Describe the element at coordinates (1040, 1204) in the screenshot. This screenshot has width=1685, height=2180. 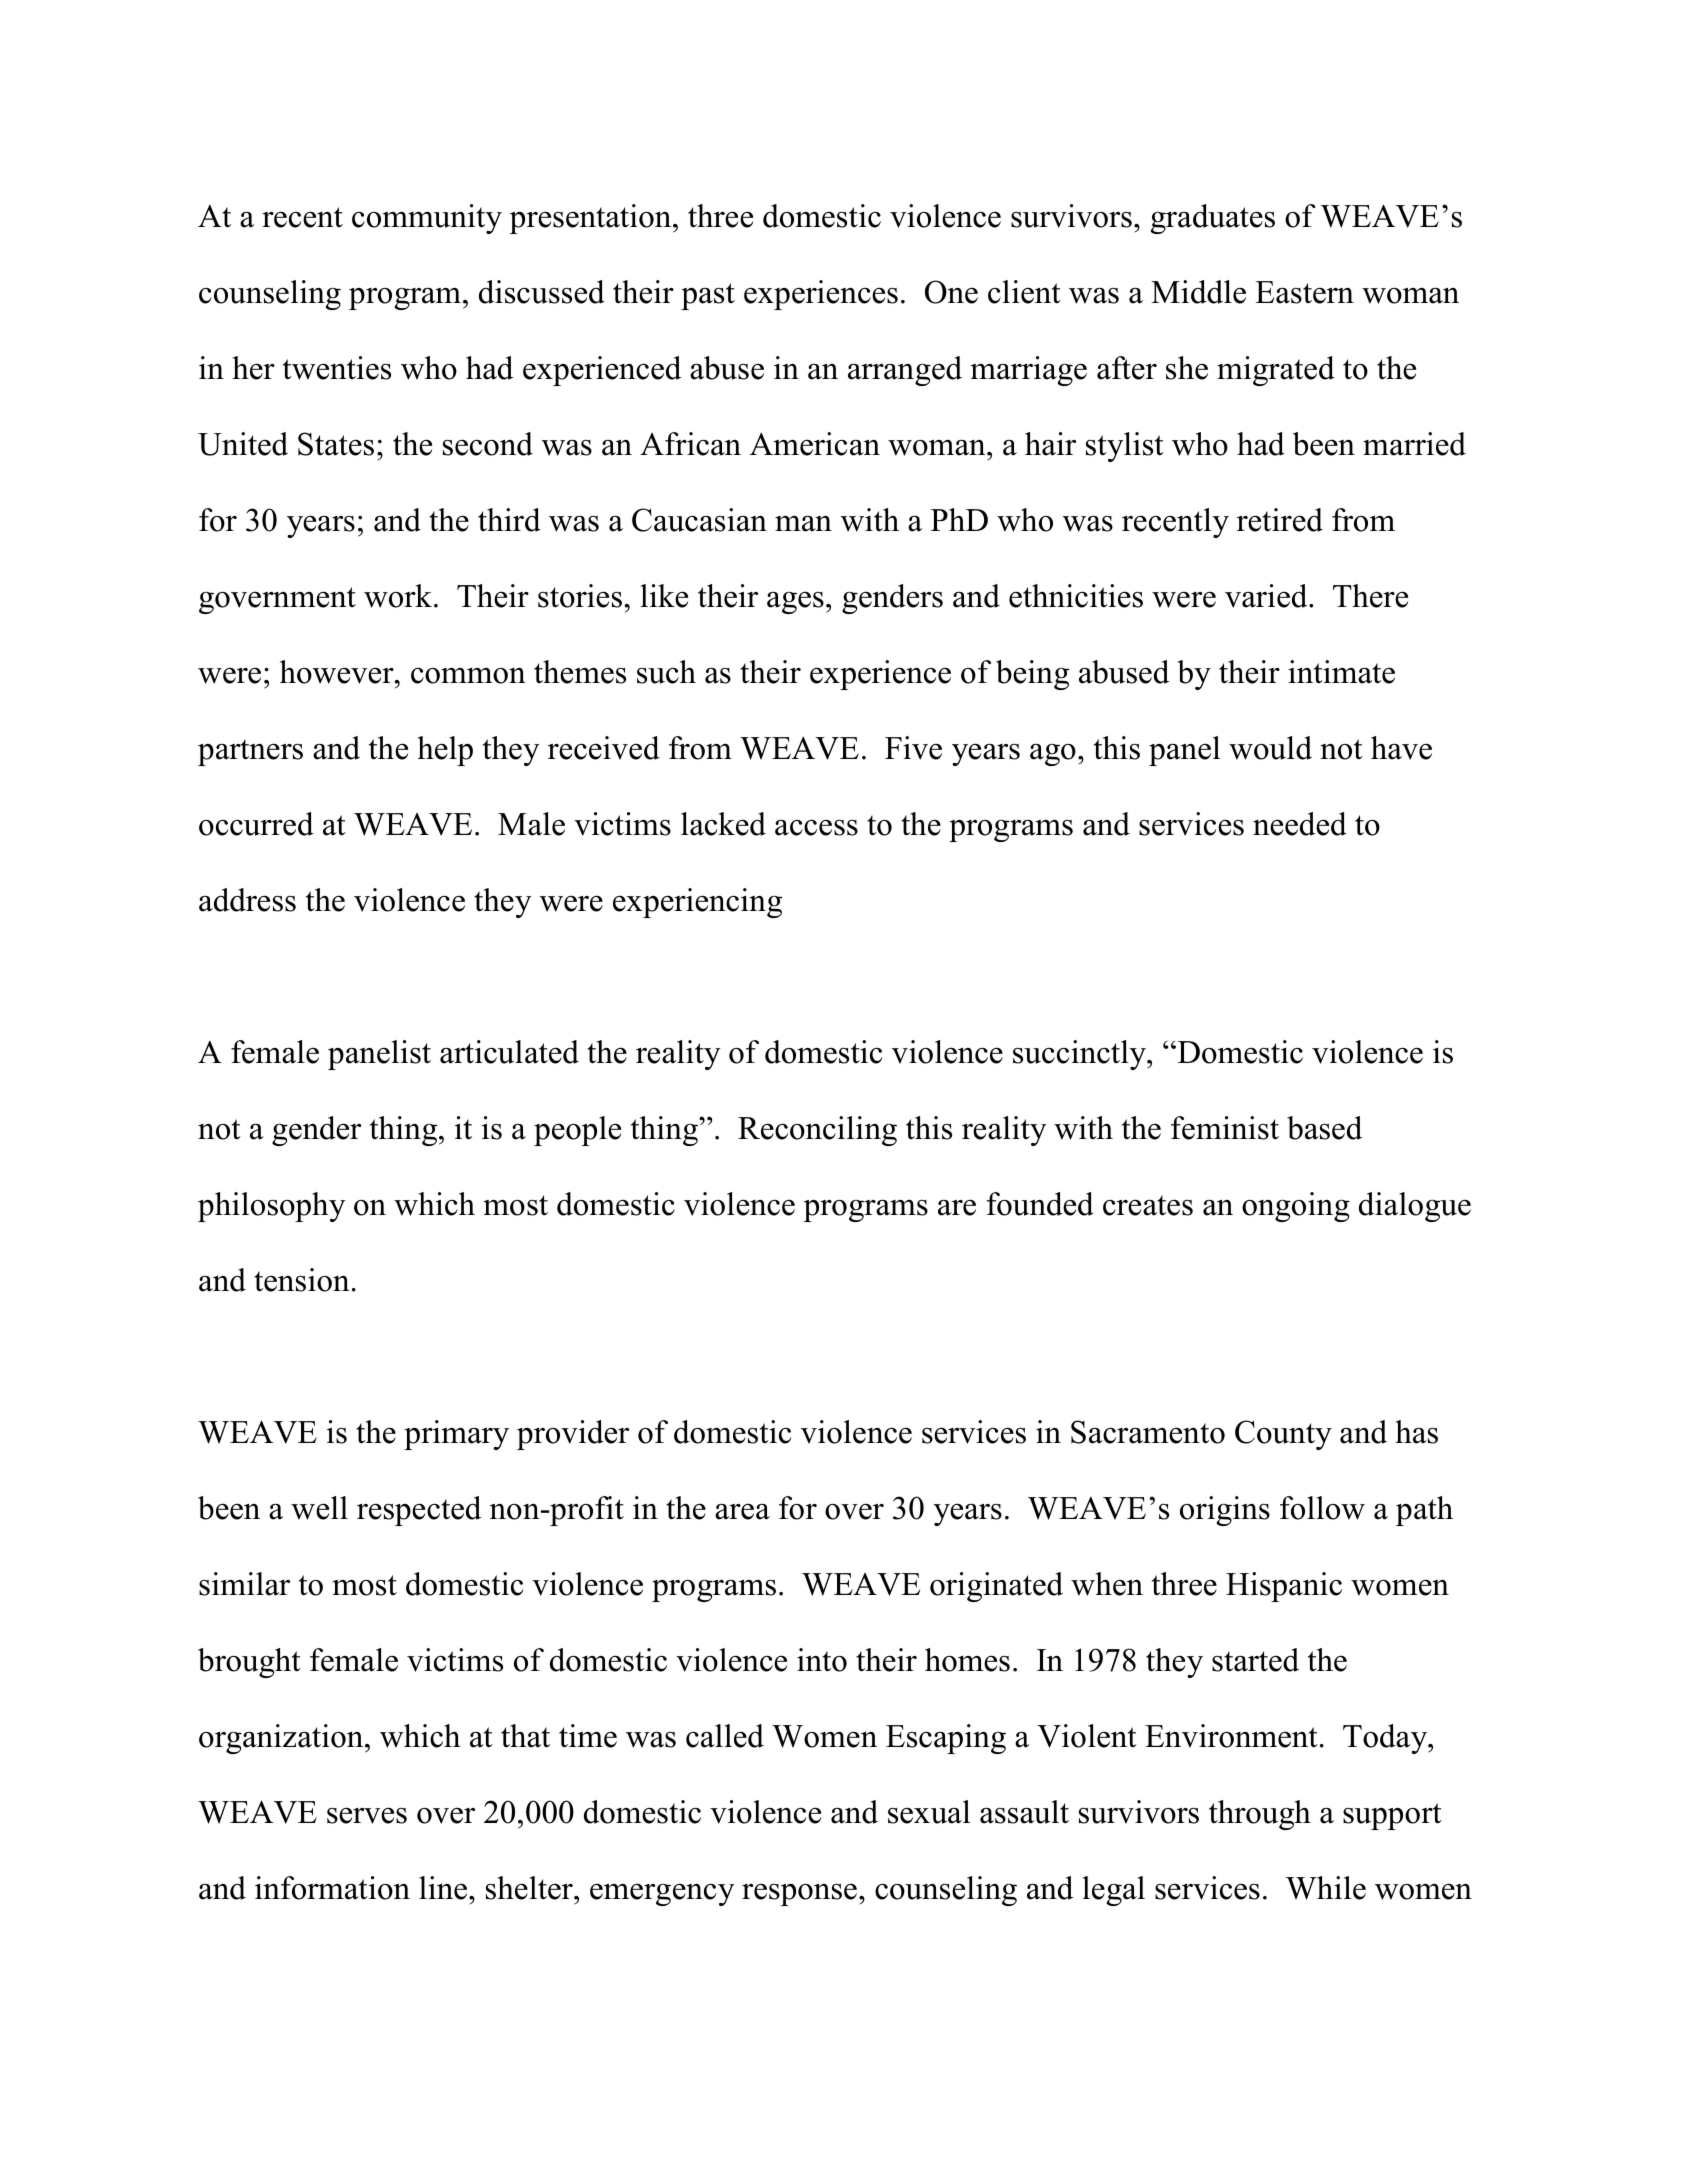
I see `founded` at that location.
